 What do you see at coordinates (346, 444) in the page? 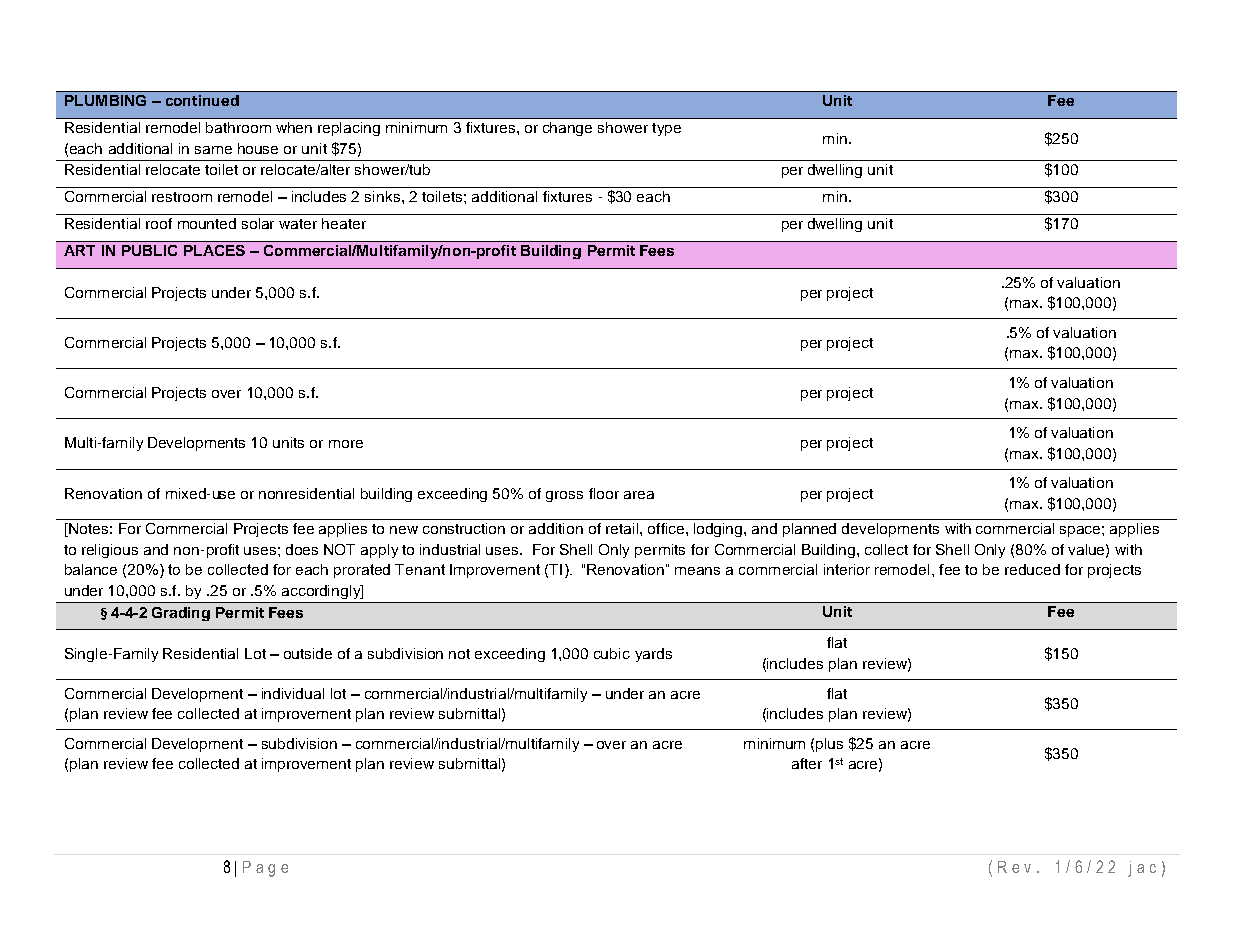
I see `more` at bounding box center [346, 444].
